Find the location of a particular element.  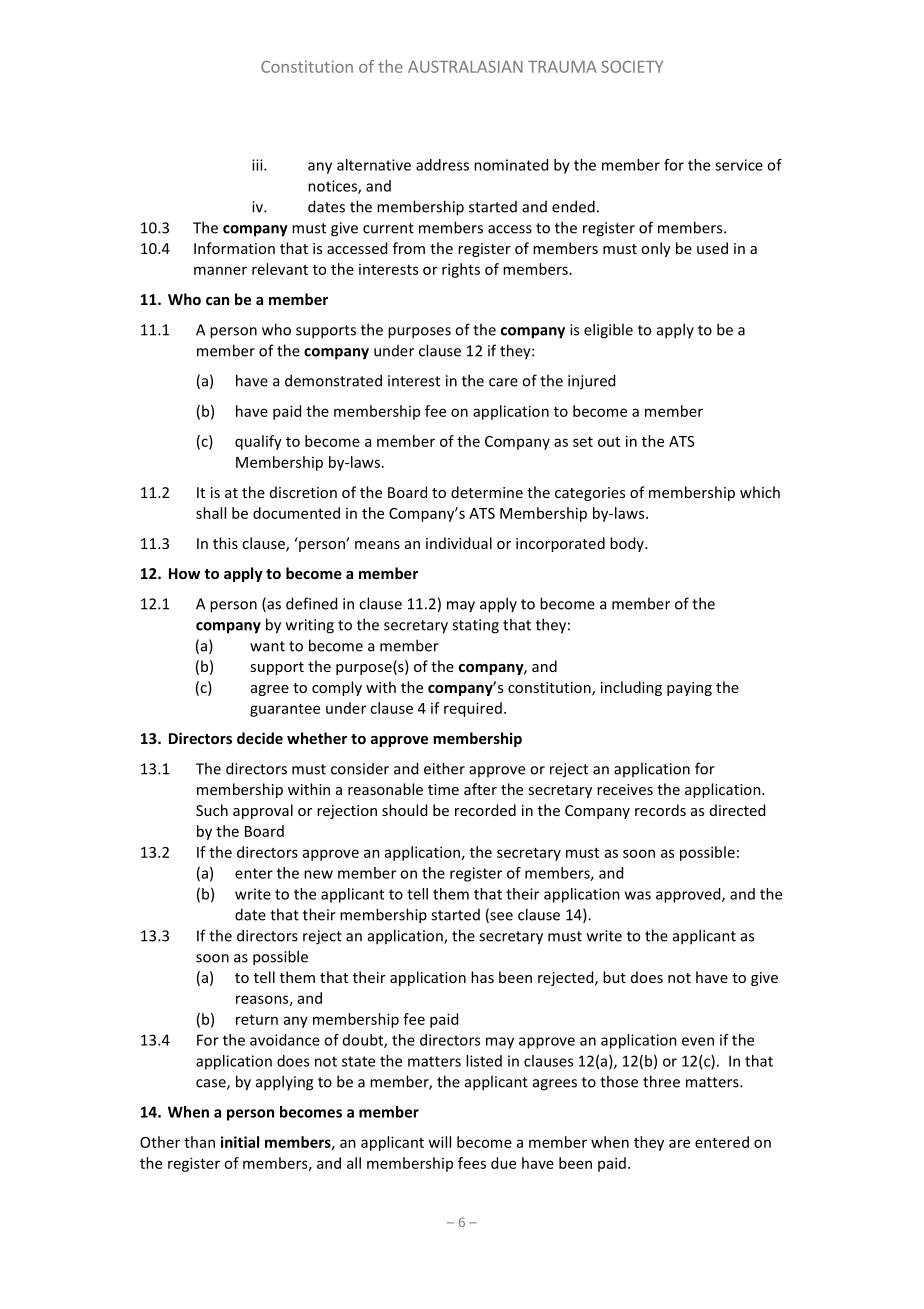

SOCIETY is located at coordinates (632, 66).
